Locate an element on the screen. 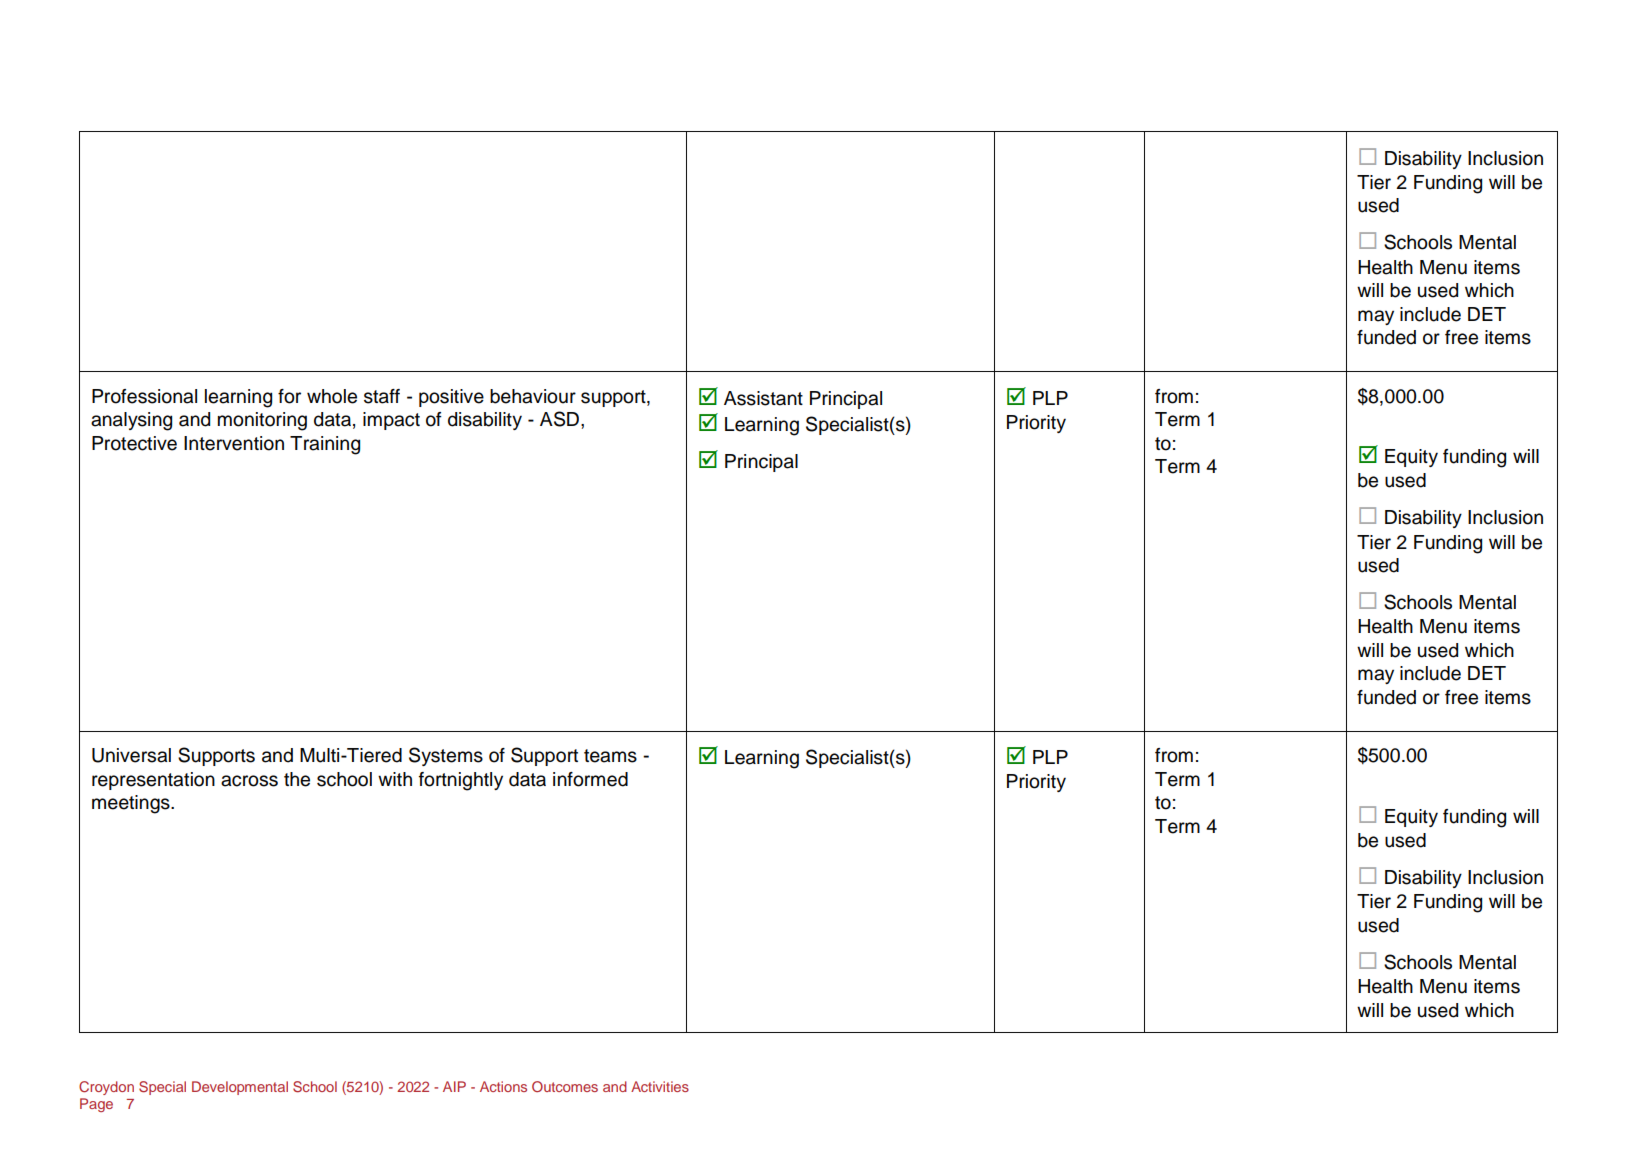 The height and width of the screenshot is (1164, 1646). teams is located at coordinates (610, 756).
